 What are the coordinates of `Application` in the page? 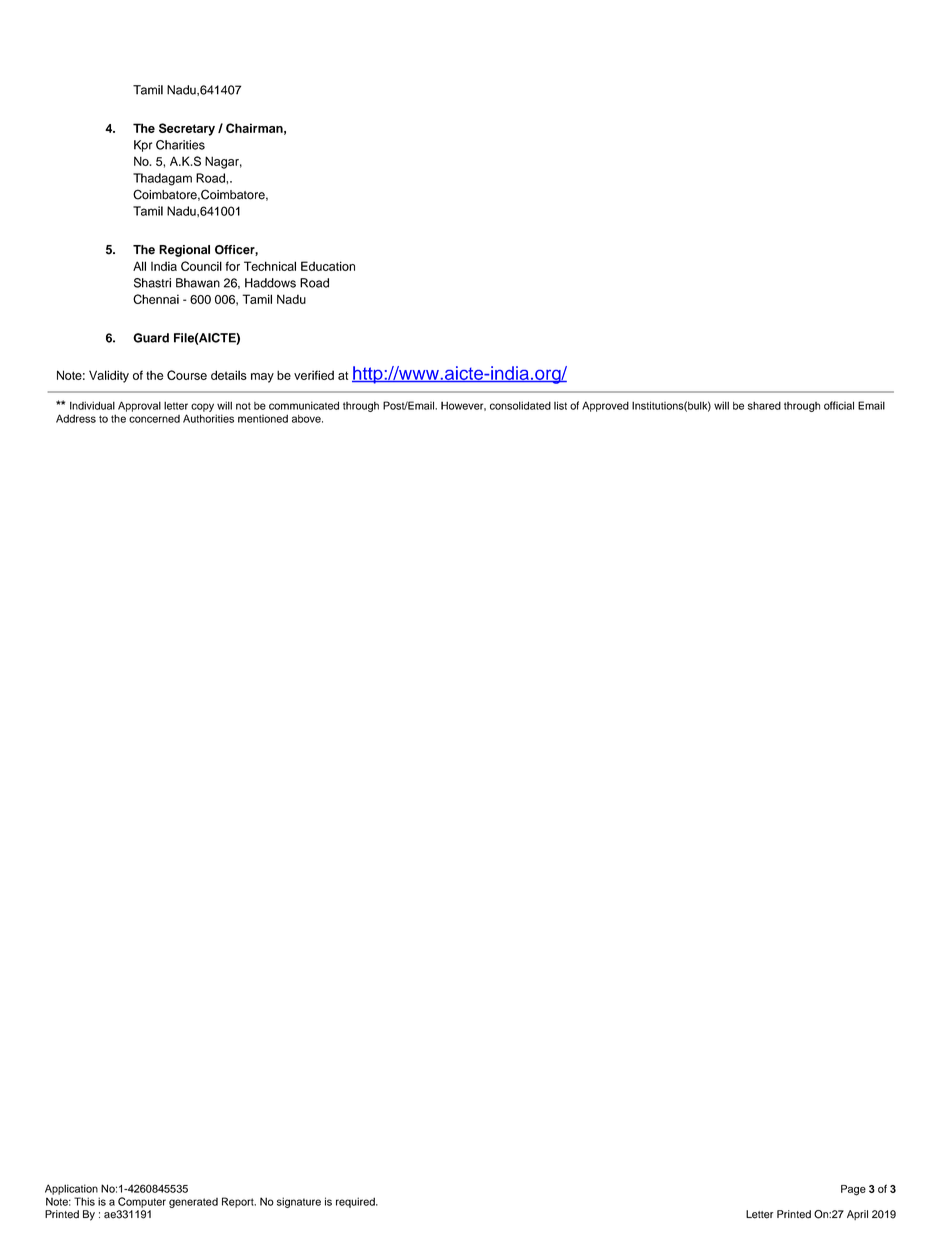 It's located at (71, 1189).
